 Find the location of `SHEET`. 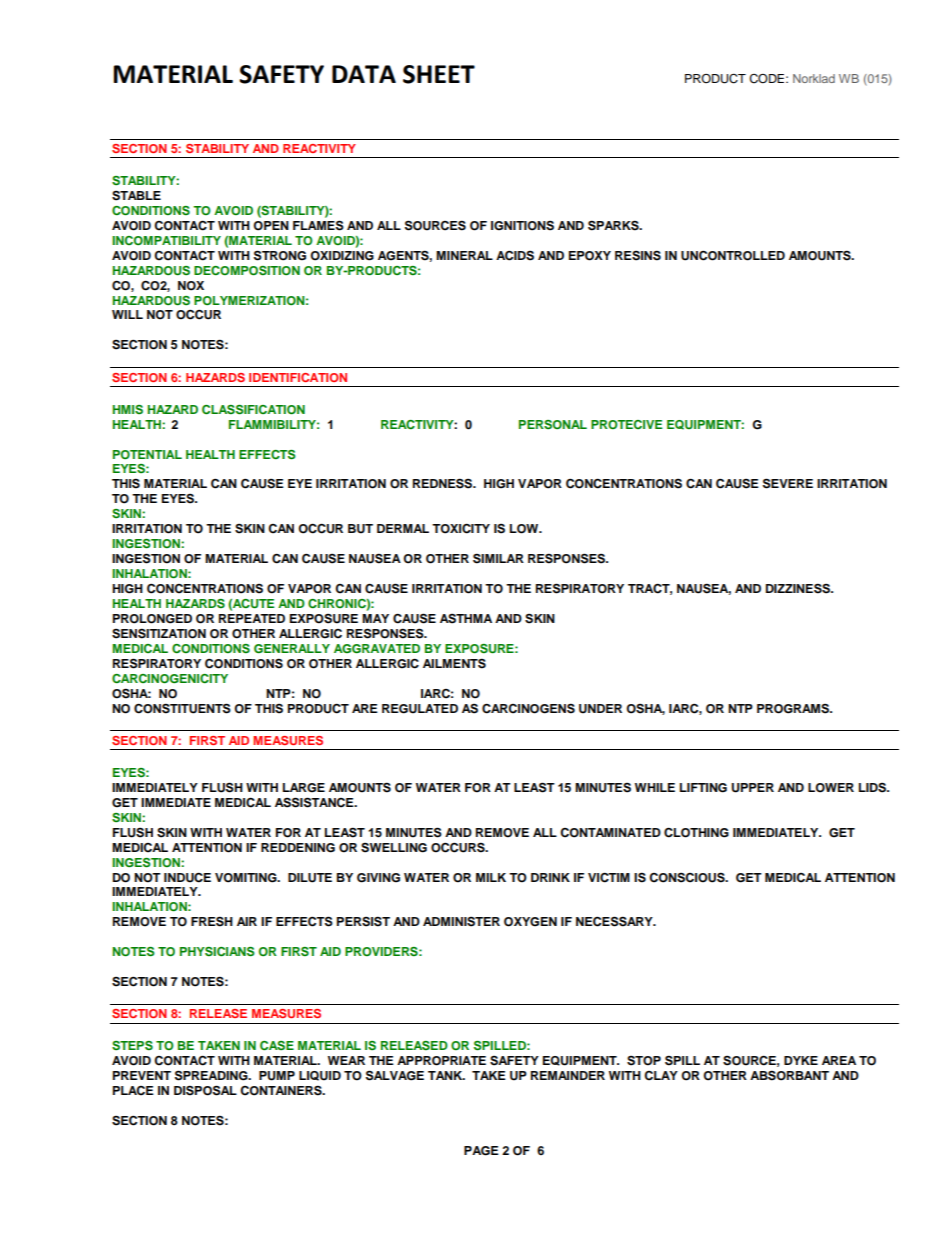

SHEET is located at coordinates (439, 74).
